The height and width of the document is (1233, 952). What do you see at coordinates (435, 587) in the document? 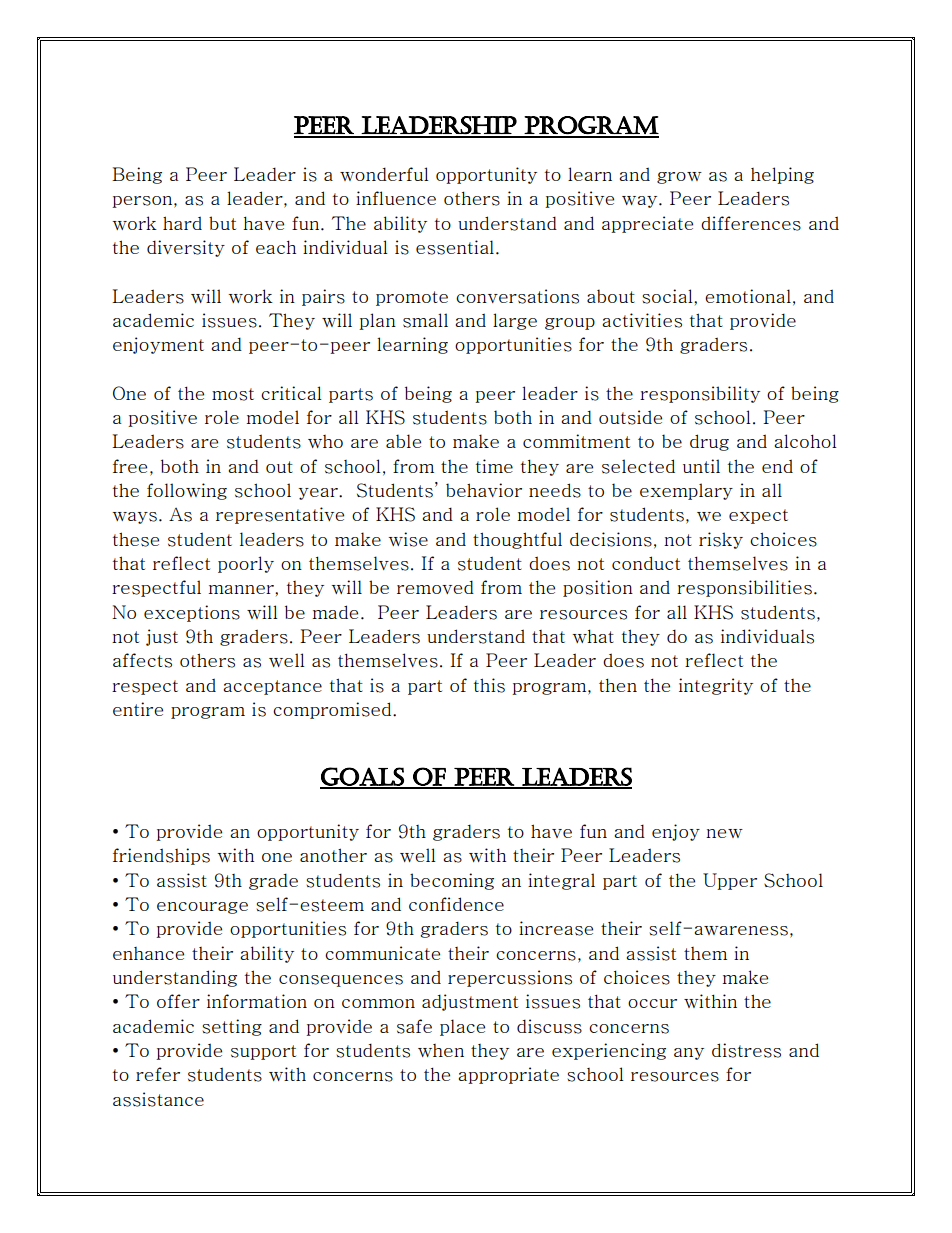
I see `removed` at bounding box center [435, 587].
